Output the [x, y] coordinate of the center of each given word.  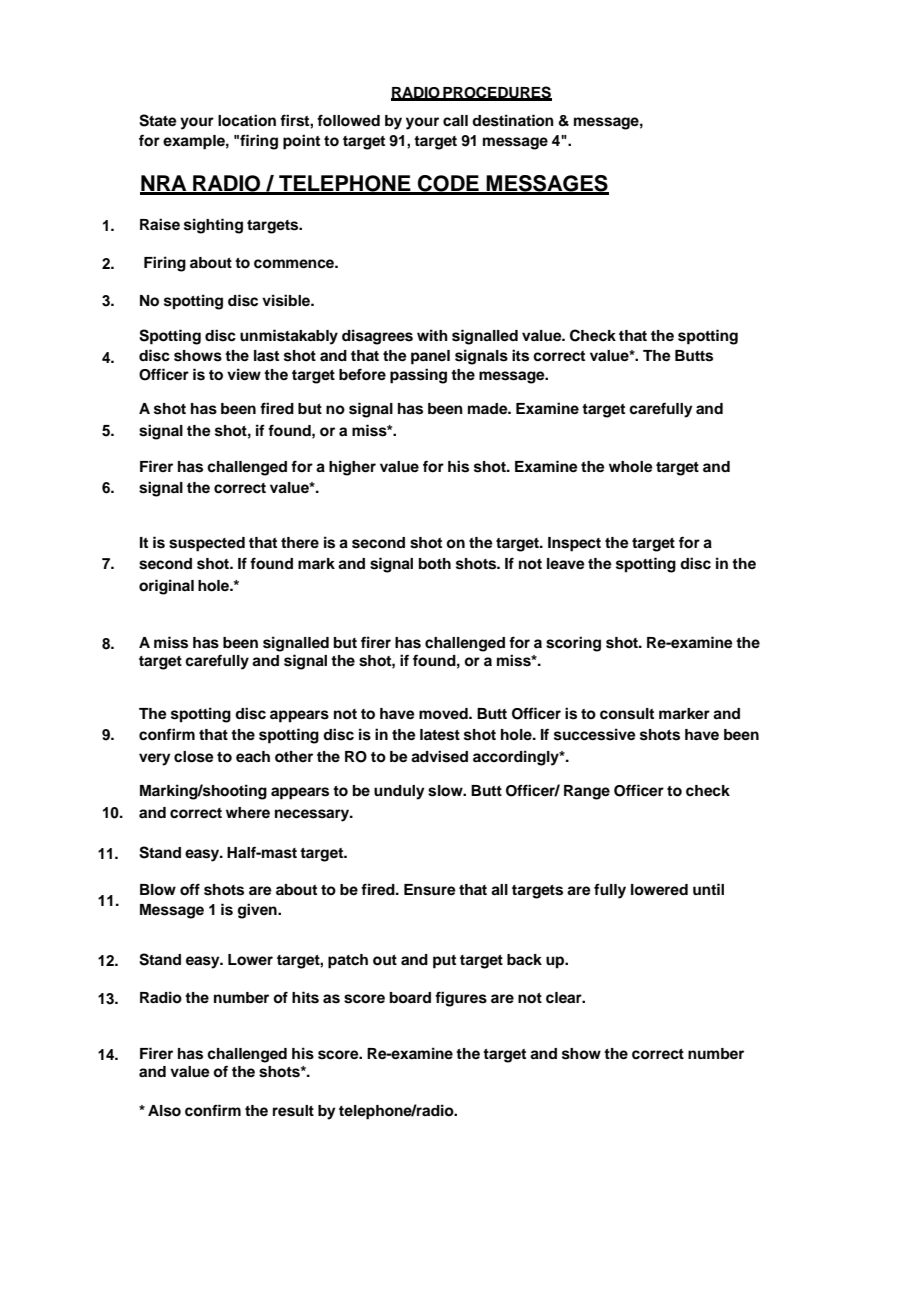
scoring [573, 644]
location [247, 120]
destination [513, 120]
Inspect [574, 544]
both [435, 564]
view [244, 374]
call [455, 121]
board [410, 998]
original [166, 587]
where [248, 812]
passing [418, 376]
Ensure [430, 890]
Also [164, 1111]
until [708, 889]
